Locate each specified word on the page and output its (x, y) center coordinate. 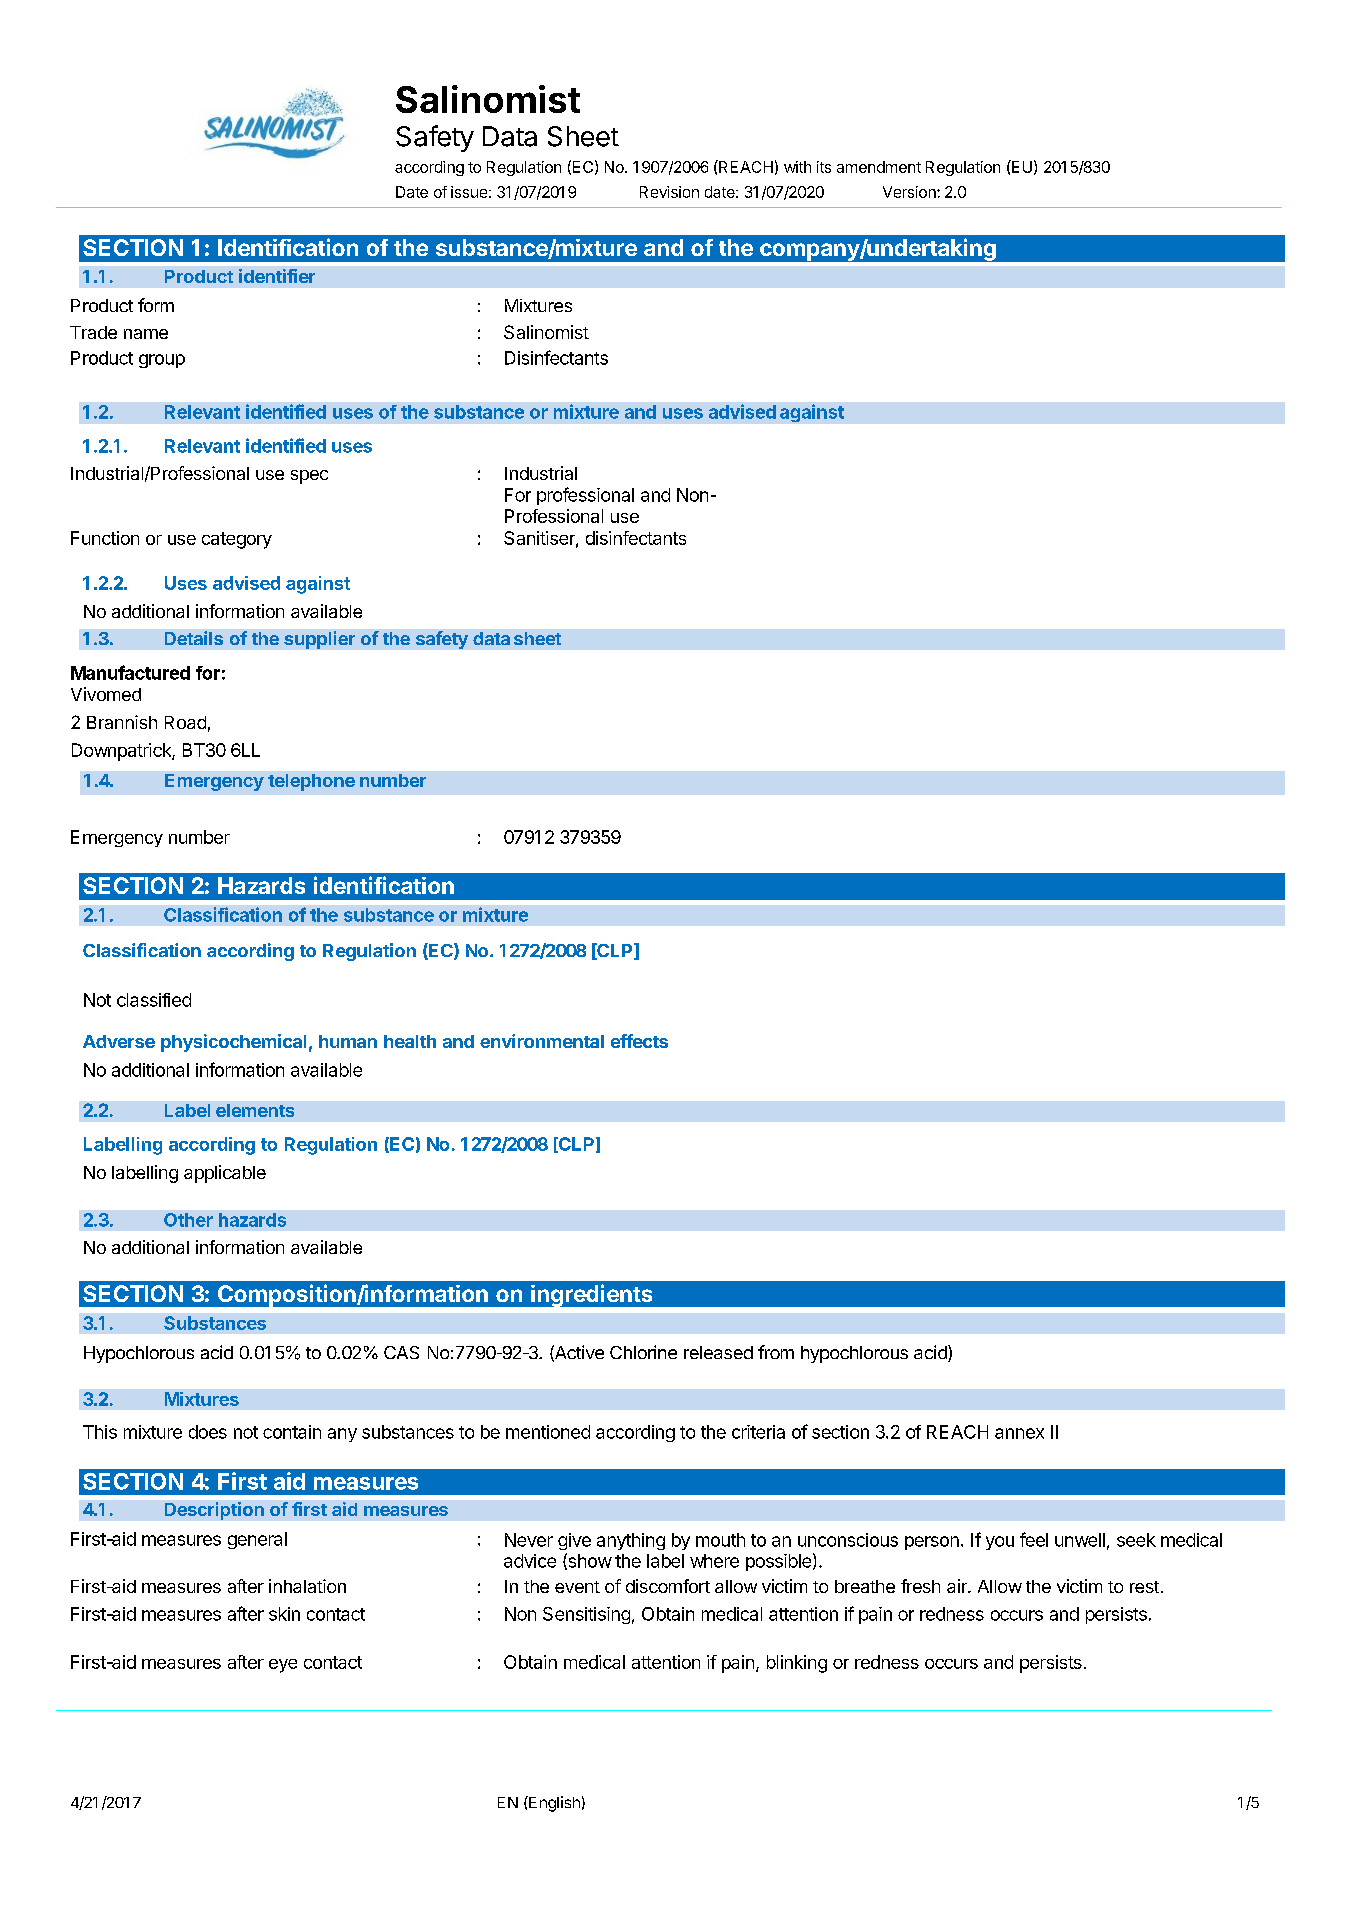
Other (188, 1220)
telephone (311, 782)
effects (639, 1041)
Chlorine (643, 1352)
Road (185, 722)
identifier (277, 276)
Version (910, 192)
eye (283, 1666)
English (553, 1804)
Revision (669, 192)
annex (1019, 1433)
